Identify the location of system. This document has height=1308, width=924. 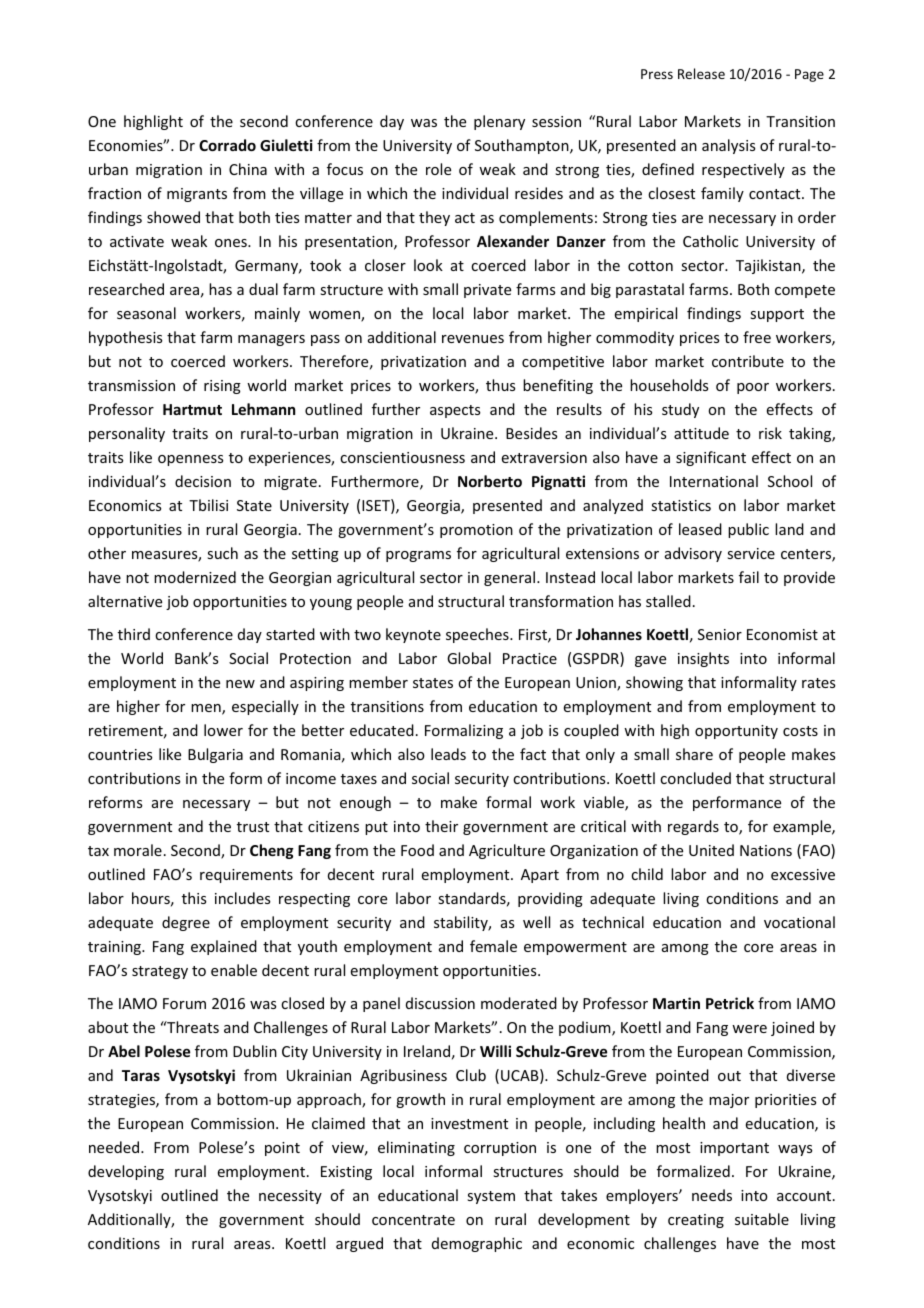
(491, 1197).
